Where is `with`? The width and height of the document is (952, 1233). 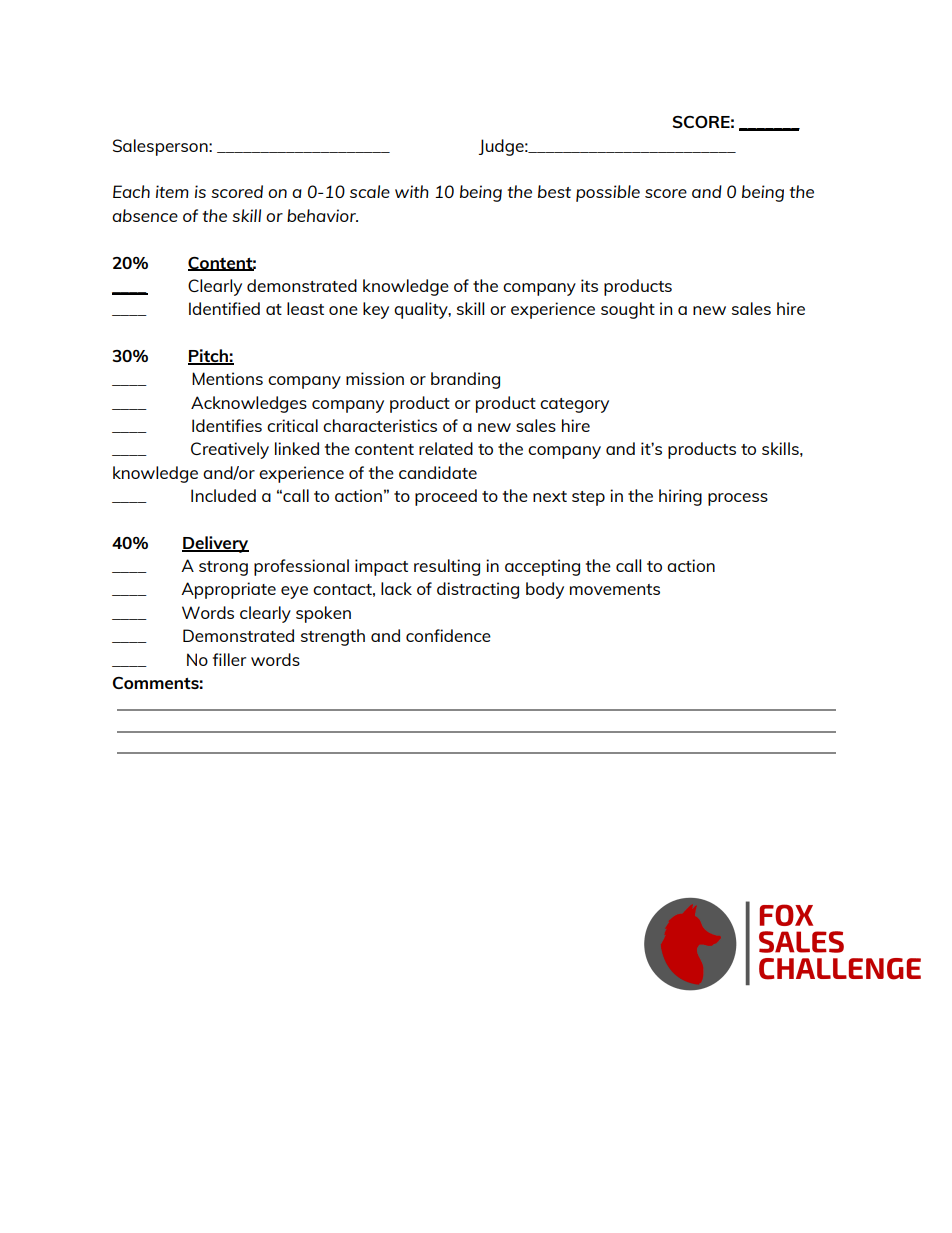 with is located at coordinates (412, 191).
